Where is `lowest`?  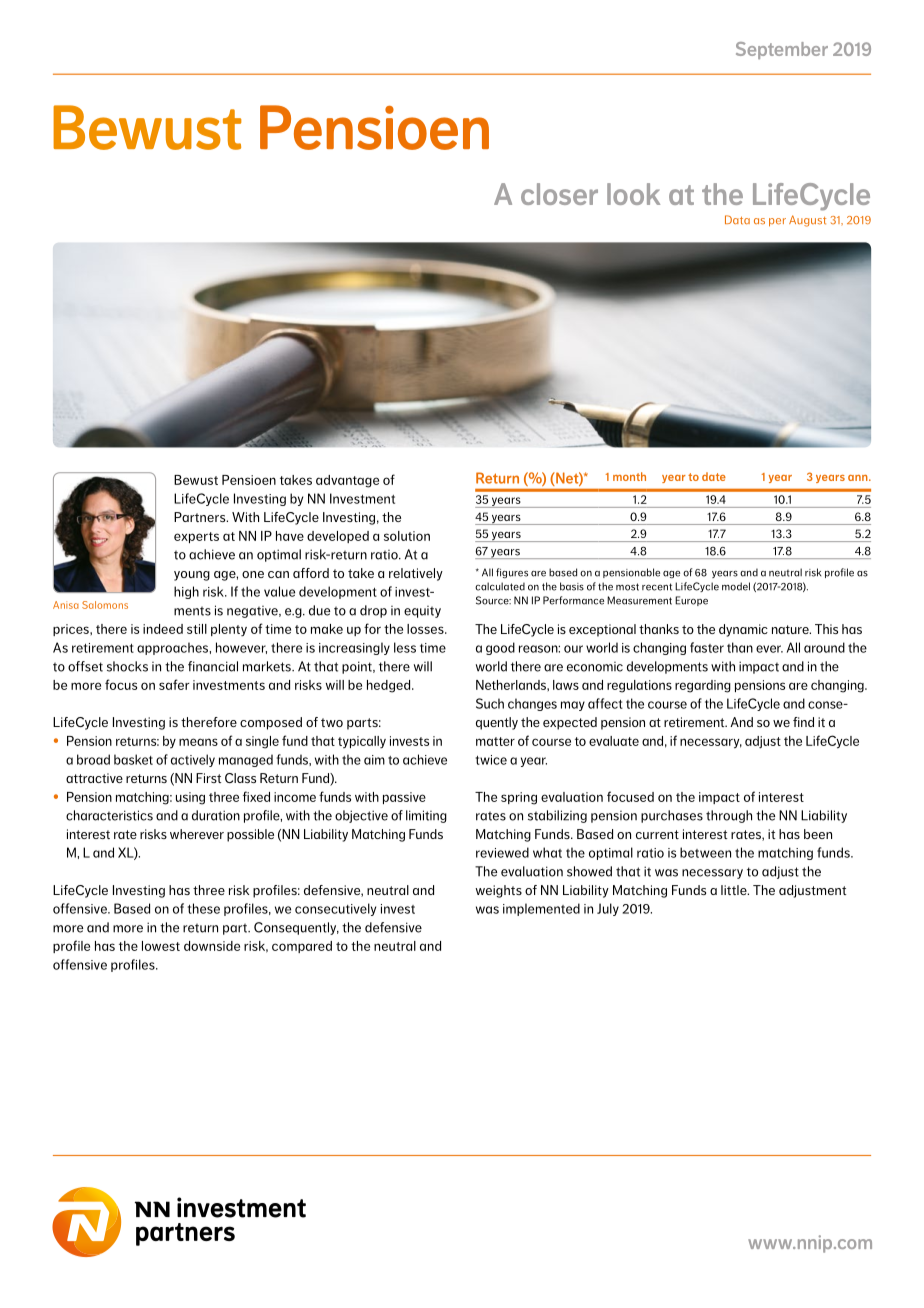 lowest is located at coordinates (161, 946).
